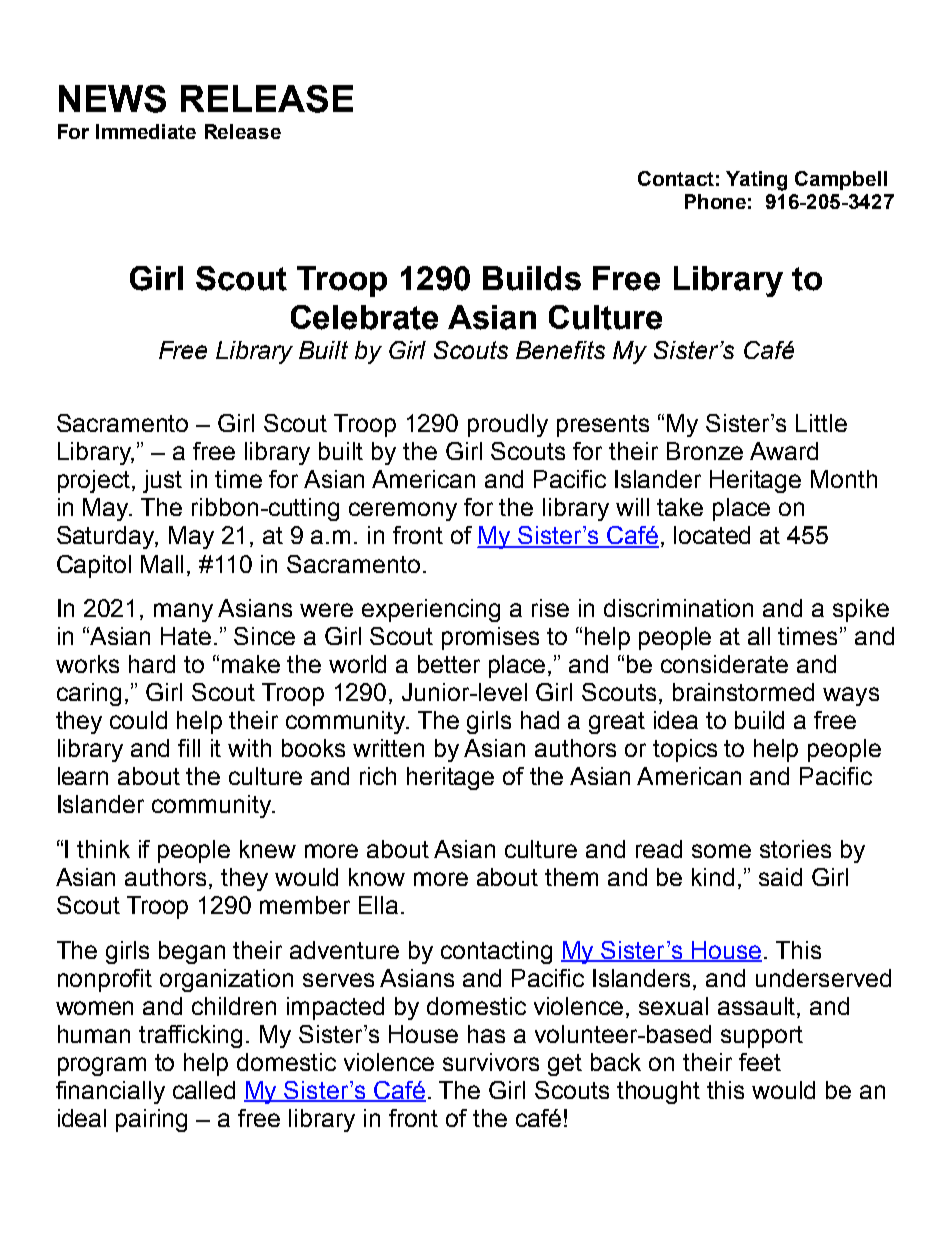 The width and height of the image is (952, 1233). Describe the element at coordinates (491, 1062) in the image. I see `survivors` at that location.
